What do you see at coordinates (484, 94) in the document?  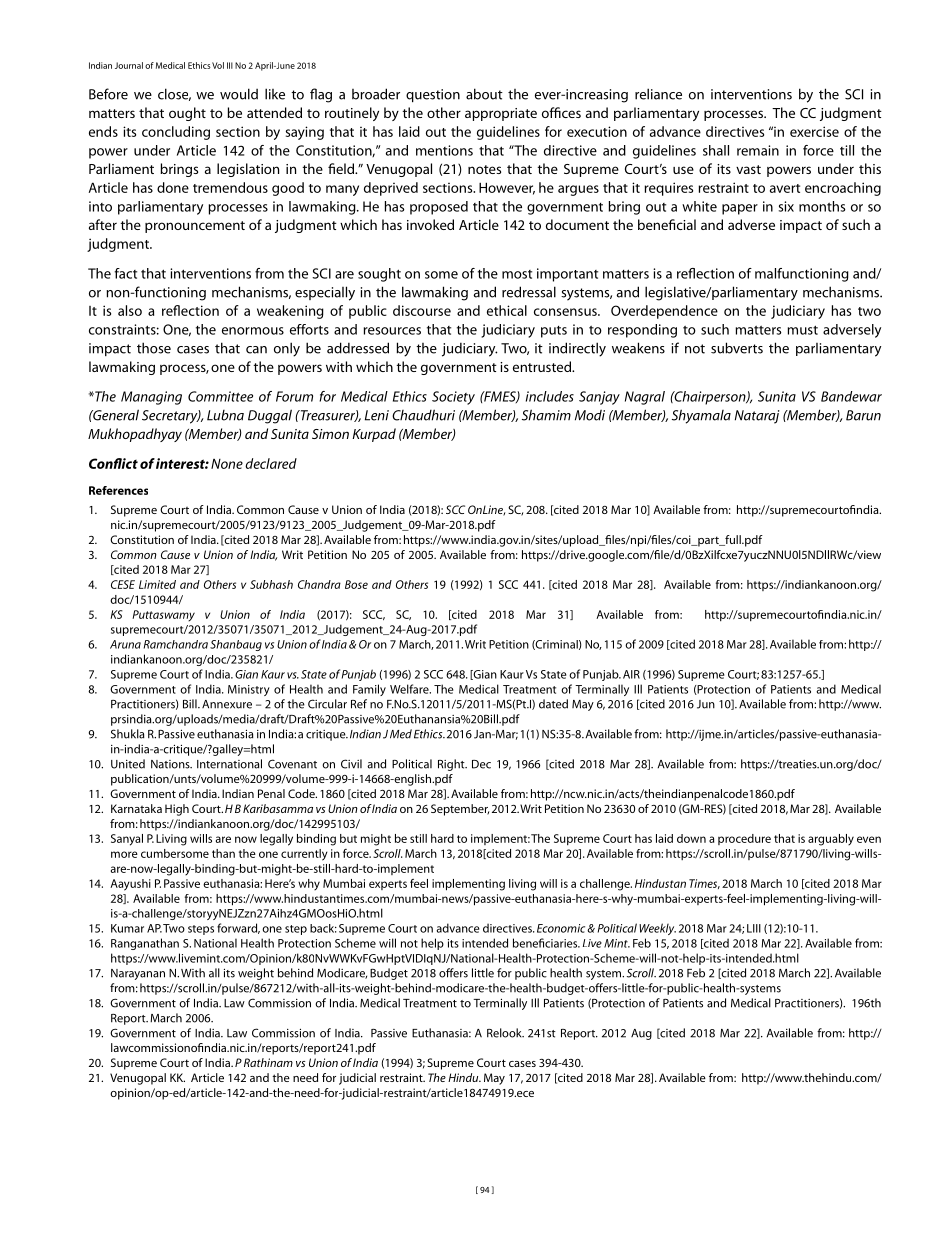 I see `about` at bounding box center [484, 94].
